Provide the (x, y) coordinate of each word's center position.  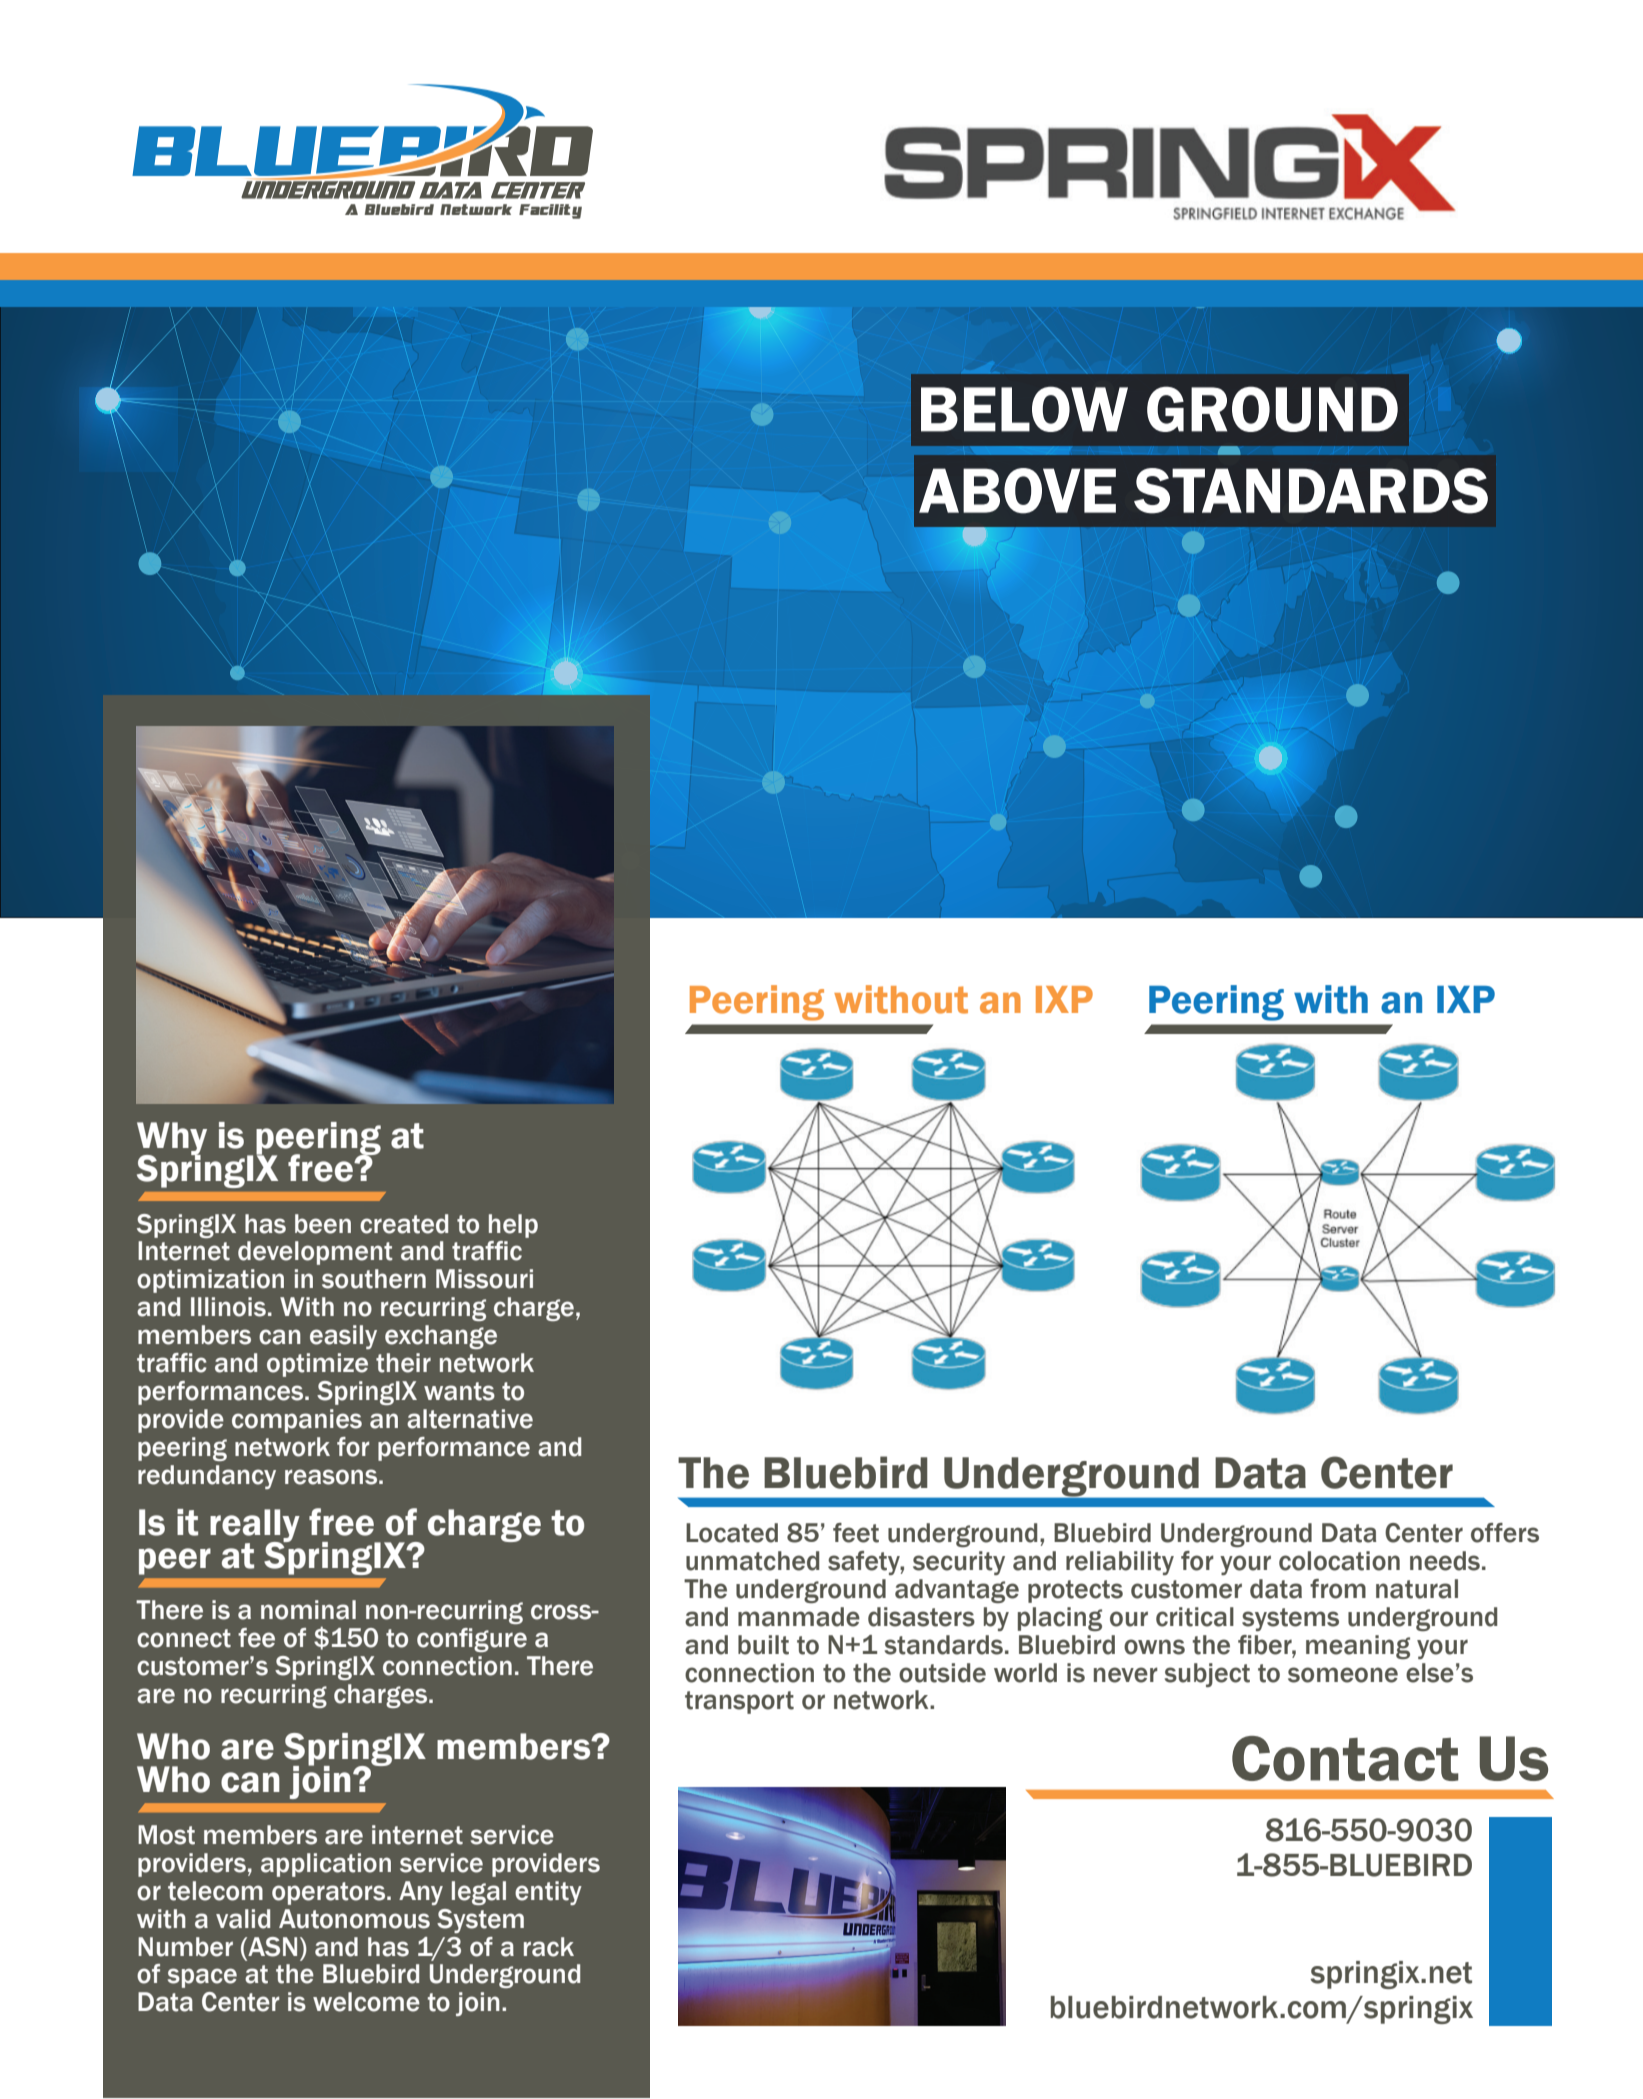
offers (1505, 1533)
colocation (1339, 1561)
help (513, 1226)
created (404, 1224)
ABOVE (1017, 491)
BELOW (1024, 409)
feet (856, 1533)
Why (172, 1139)
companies (297, 1421)
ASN (271, 1947)
